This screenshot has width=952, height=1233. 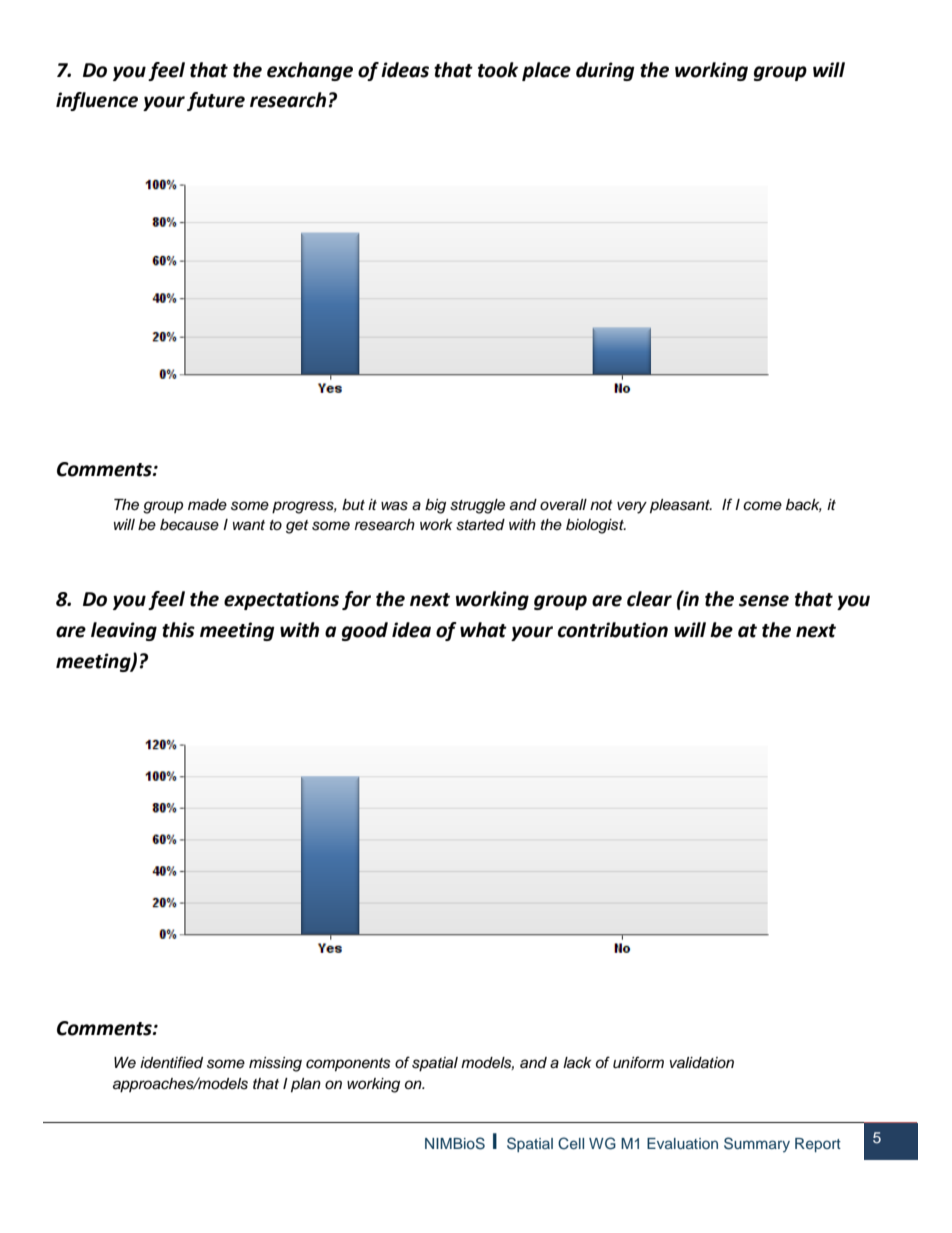 I want to click on what, so click(x=483, y=630).
